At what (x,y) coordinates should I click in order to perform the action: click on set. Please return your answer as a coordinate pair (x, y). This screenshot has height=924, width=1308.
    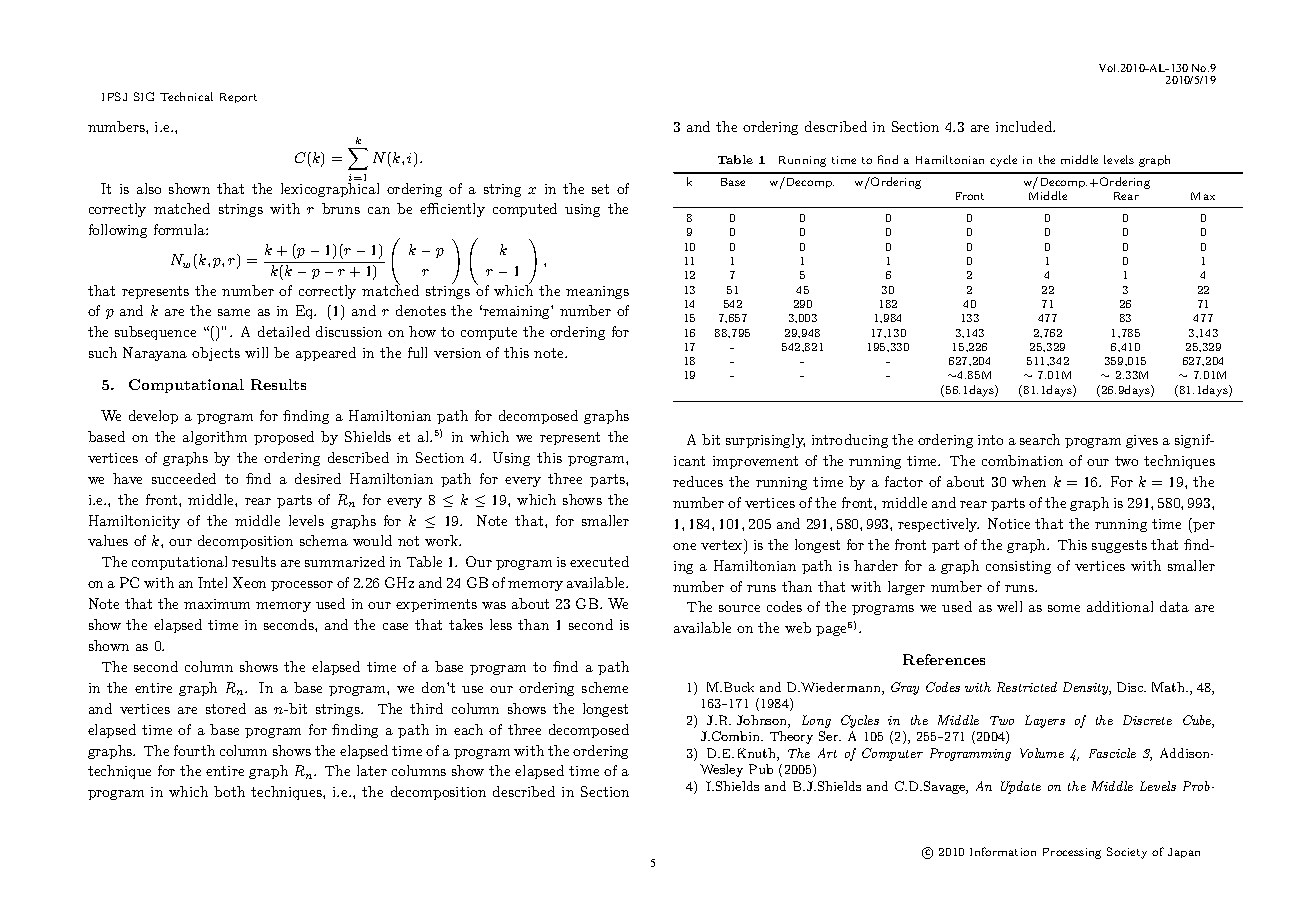
    Looking at the image, I should click on (600, 189).
